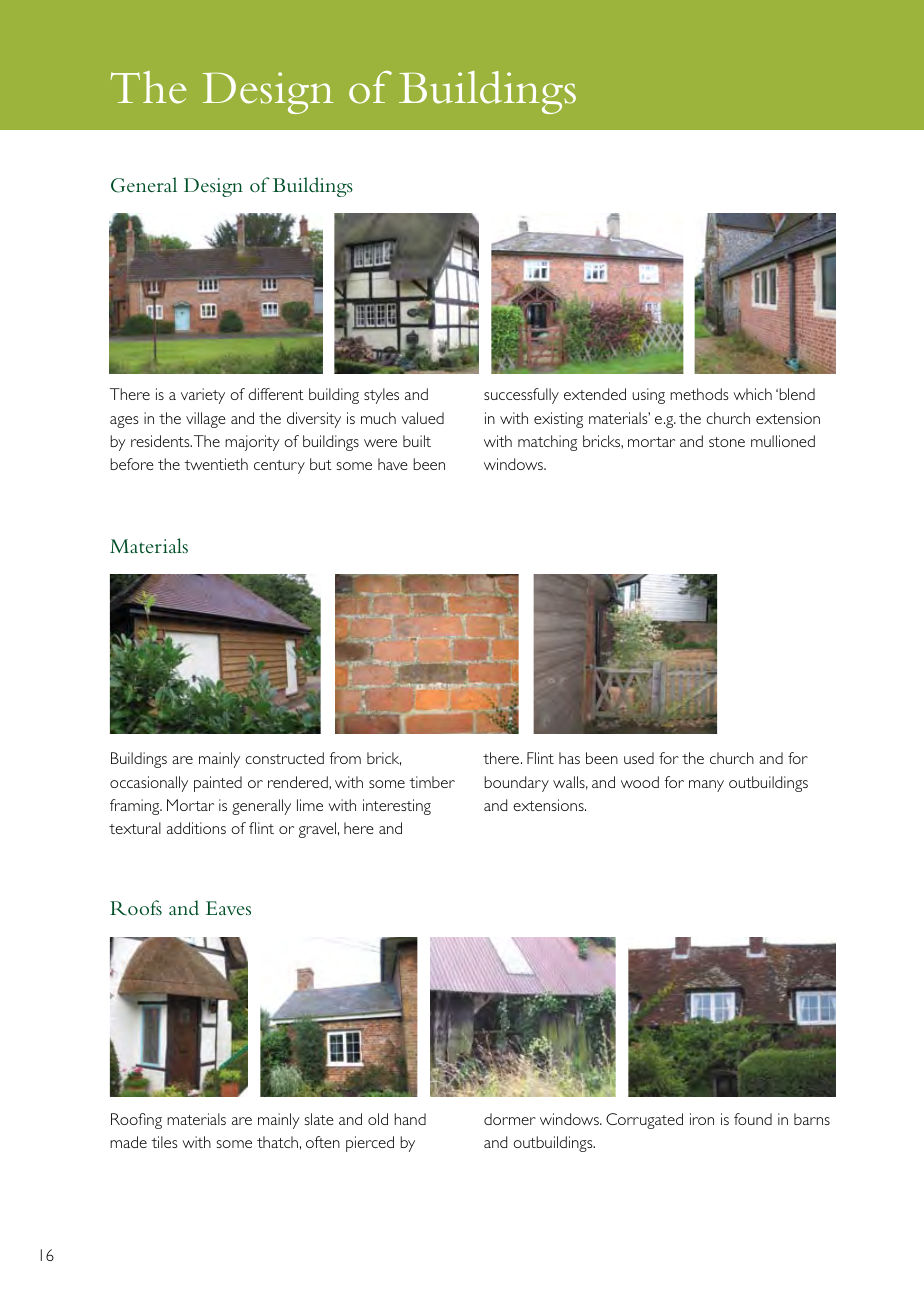 Image resolution: width=924 pixels, height=1308 pixels. I want to click on valued, so click(422, 418).
